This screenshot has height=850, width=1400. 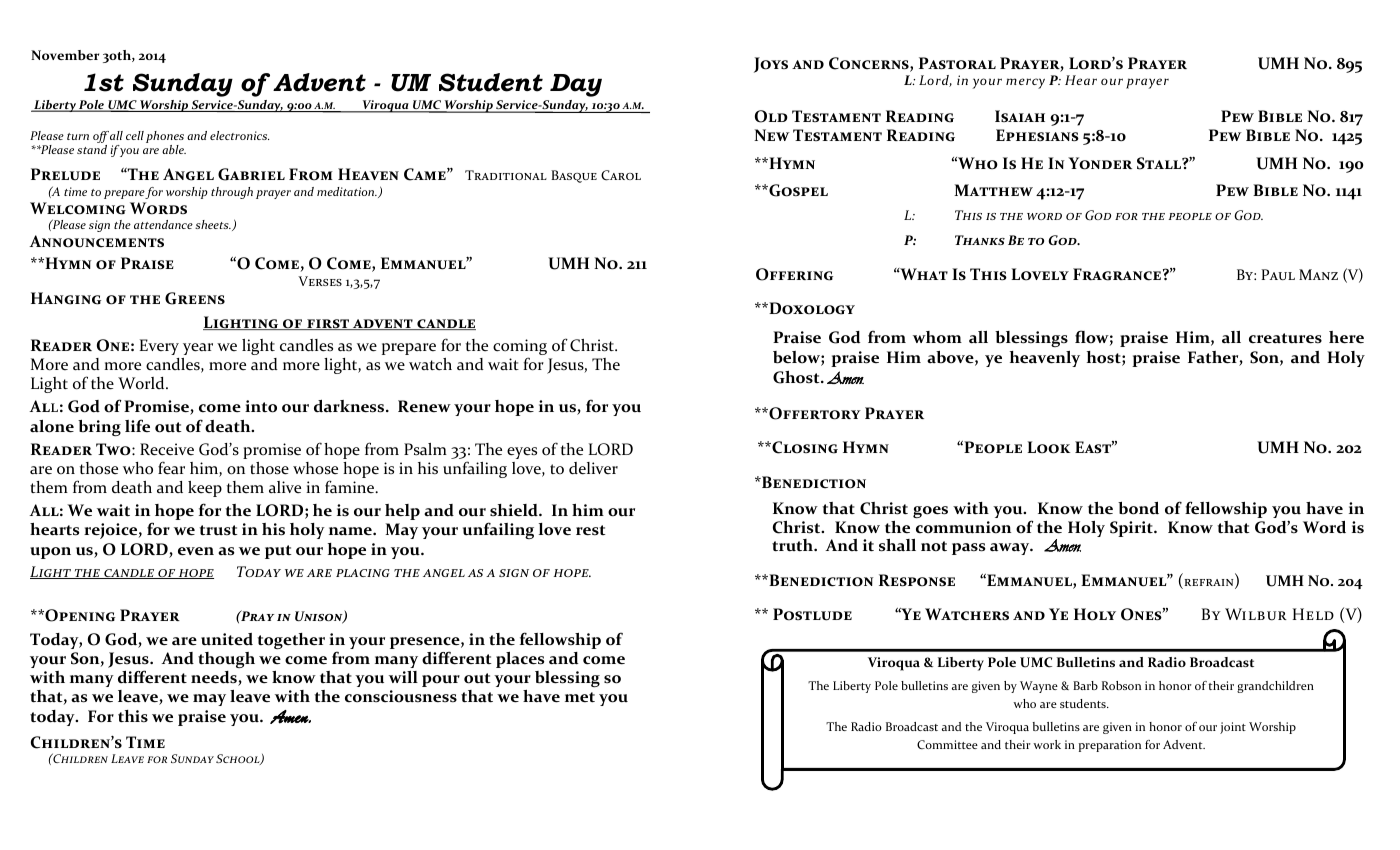 I want to click on mercy, so click(x=1025, y=83).
